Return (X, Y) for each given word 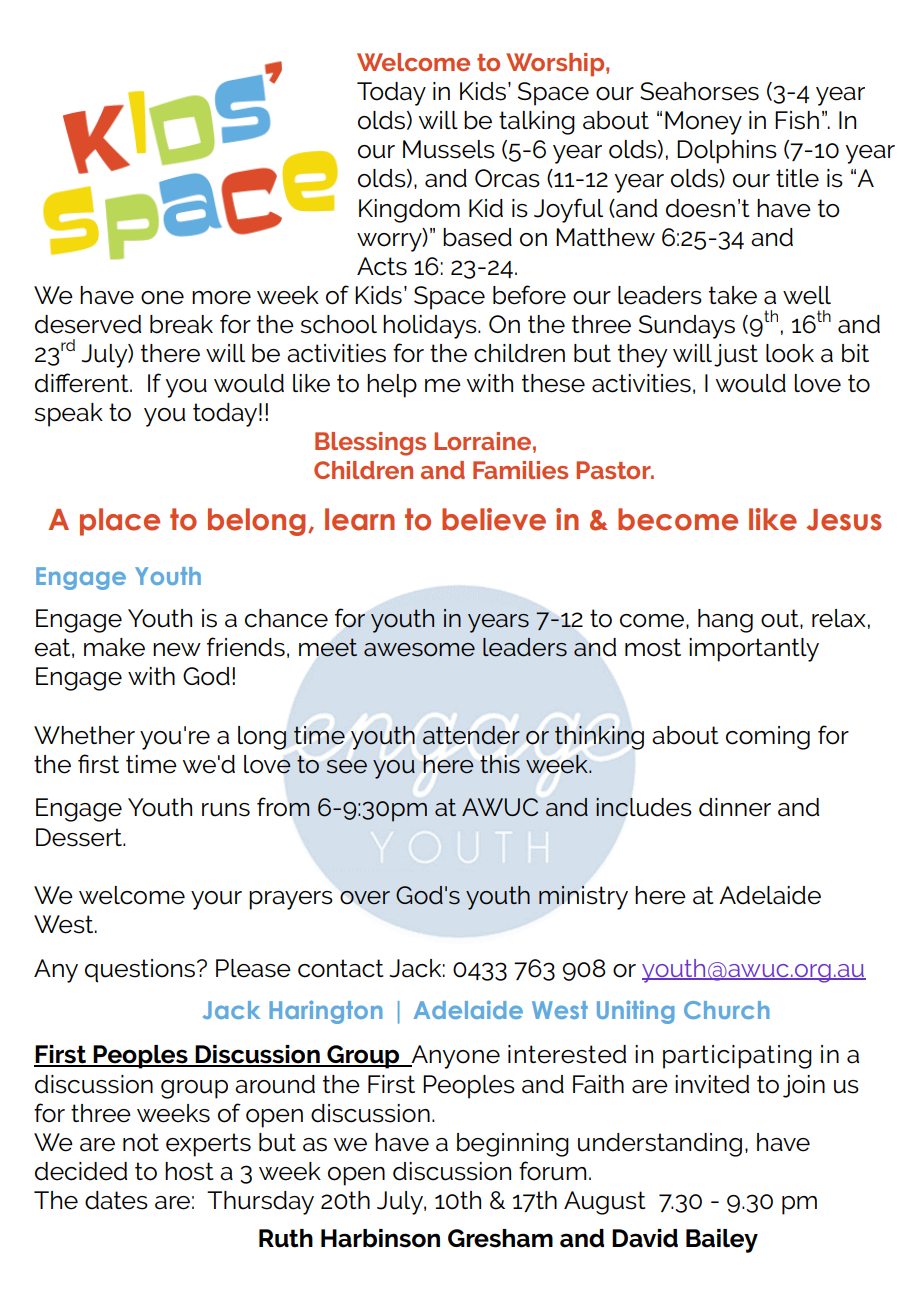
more (221, 298)
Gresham (500, 1238)
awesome (419, 650)
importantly (754, 650)
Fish (797, 120)
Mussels (449, 149)
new (177, 650)
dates (116, 1200)
